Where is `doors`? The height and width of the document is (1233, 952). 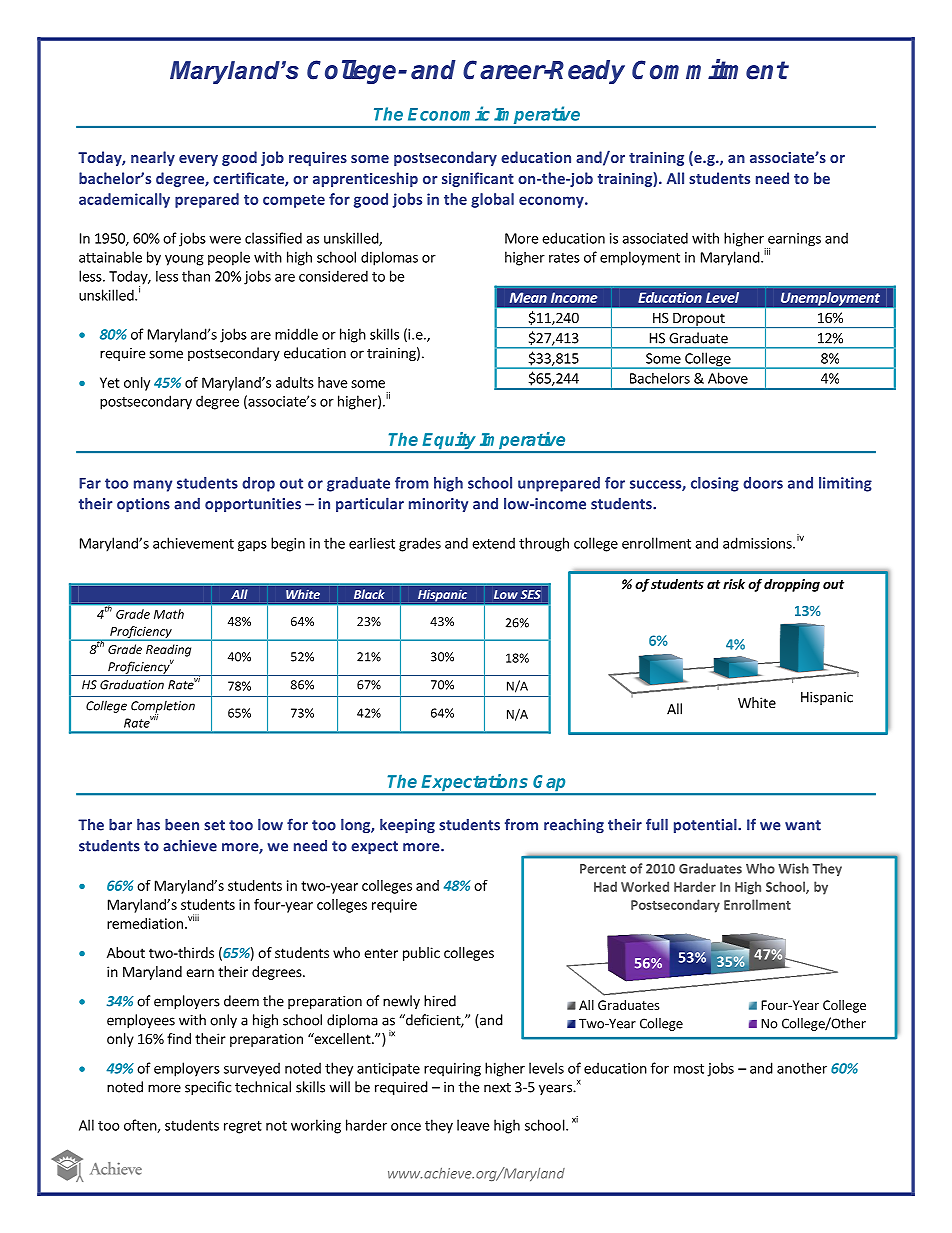 doors is located at coordinates (763, 483).
